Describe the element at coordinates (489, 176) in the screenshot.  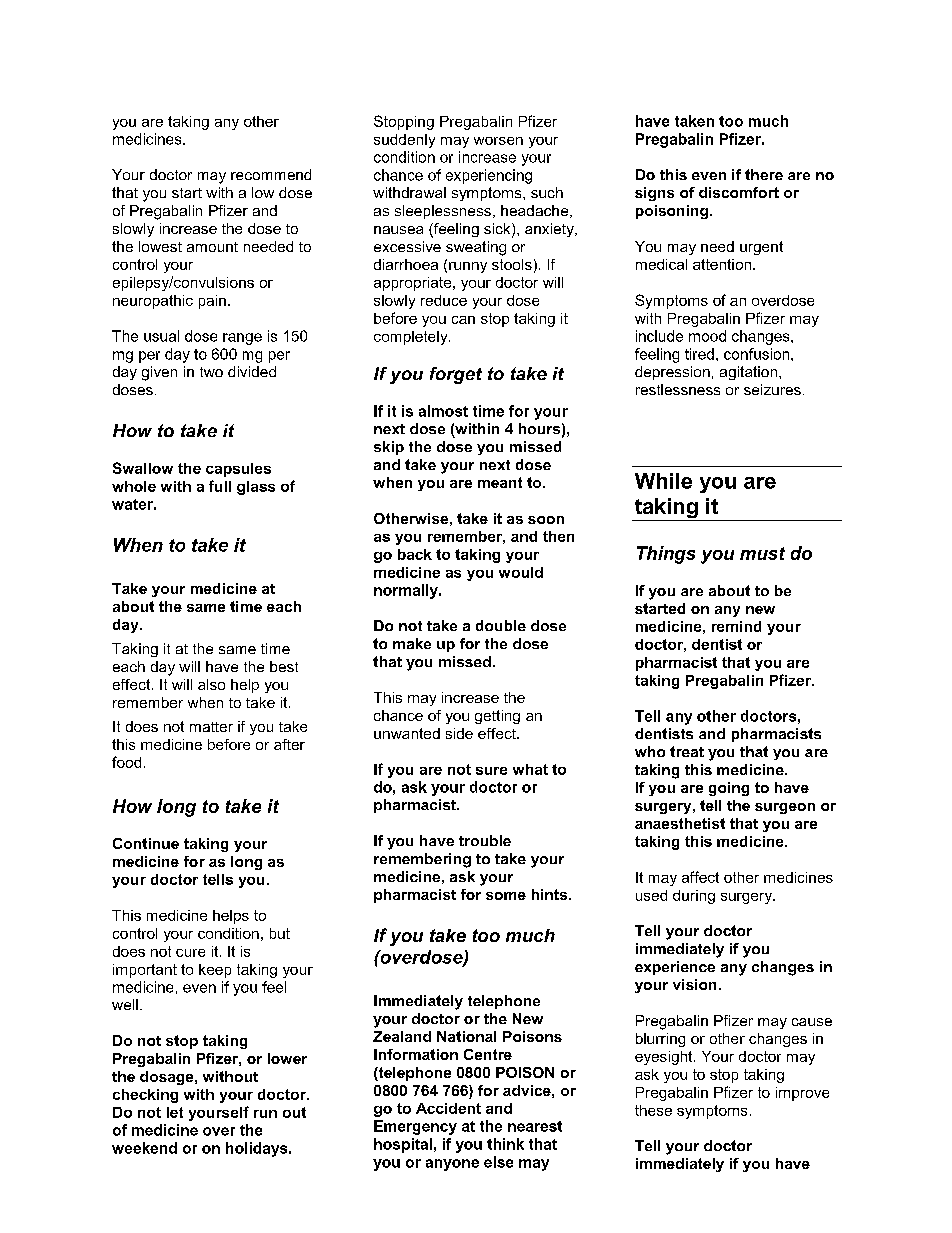
I see `experiencing` at that location.
